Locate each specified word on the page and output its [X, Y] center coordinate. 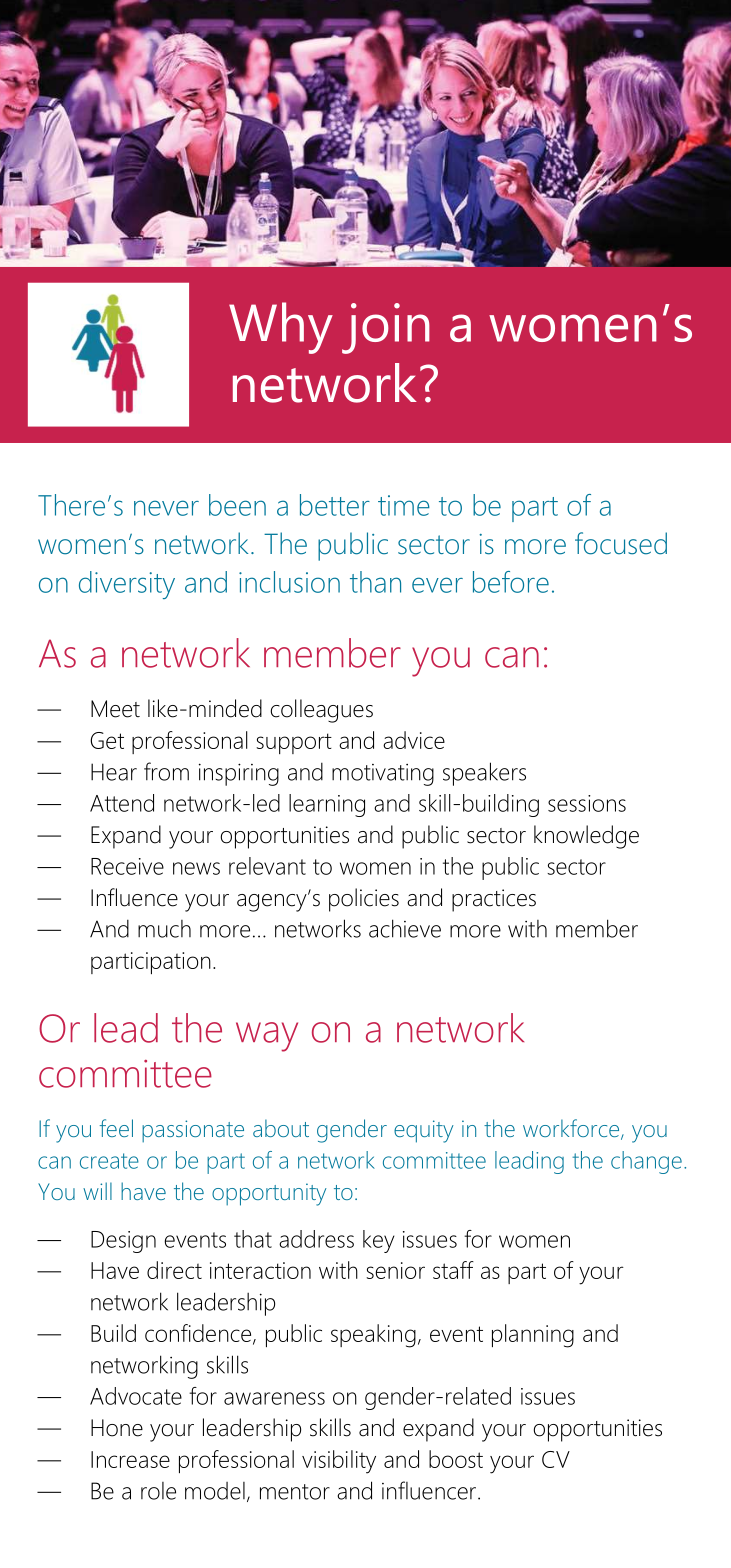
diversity [127, 585]
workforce [572, 1129]
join [386, 328]
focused [621, 543]
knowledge [586, 837]
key [379, 1241]
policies [364, 900]
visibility [339, 1462]
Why [281, 328]
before [511, 582]
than [375, 582]
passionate [193, 1131]
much [164, 929]
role [158, 1491]
